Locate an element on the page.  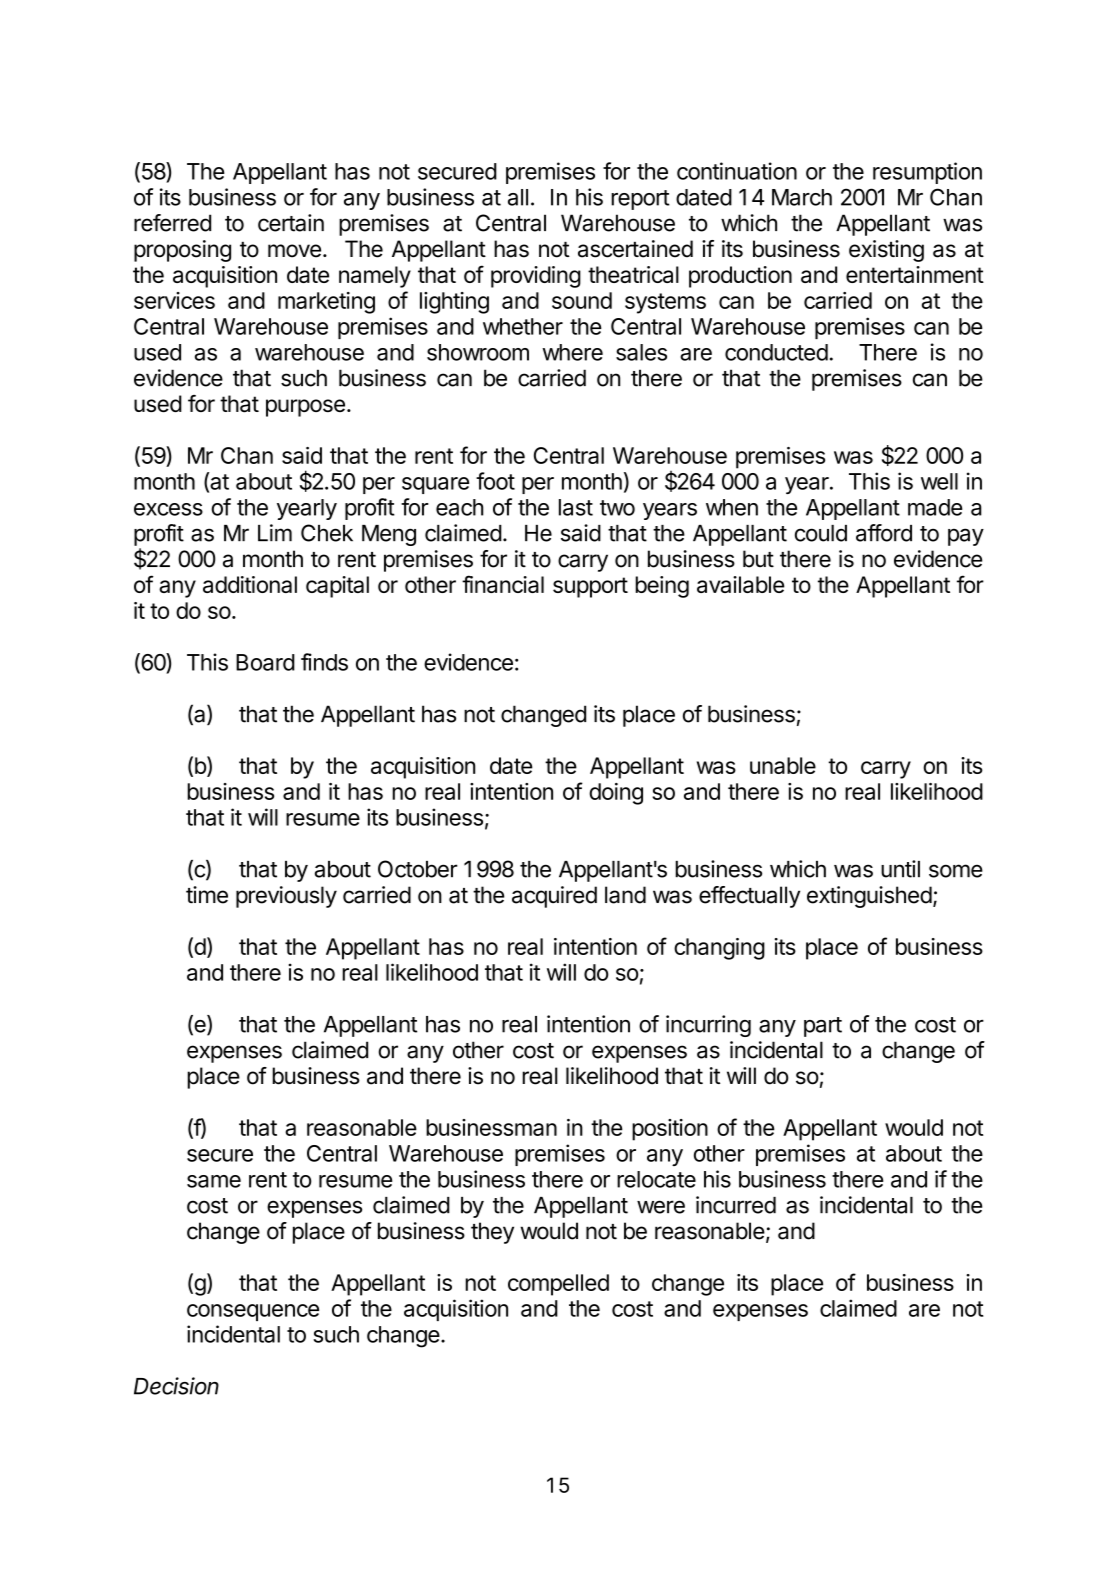
doing is located at coordinates (616, 794).
